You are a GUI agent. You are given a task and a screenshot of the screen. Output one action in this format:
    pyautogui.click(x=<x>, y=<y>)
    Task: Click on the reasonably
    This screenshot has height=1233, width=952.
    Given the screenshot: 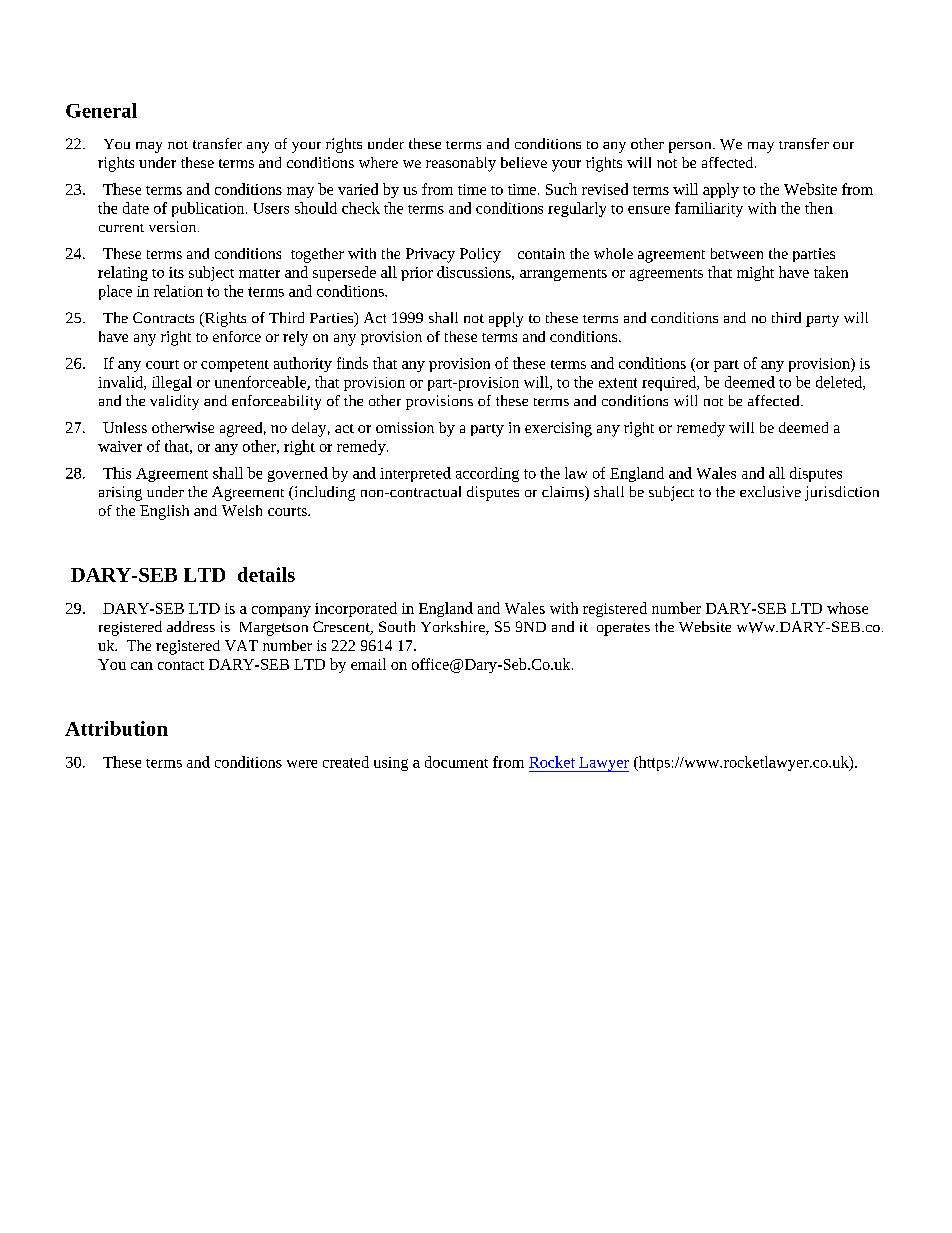 What is the action you would take?
    pyautogui.click(x=461, y=164)
